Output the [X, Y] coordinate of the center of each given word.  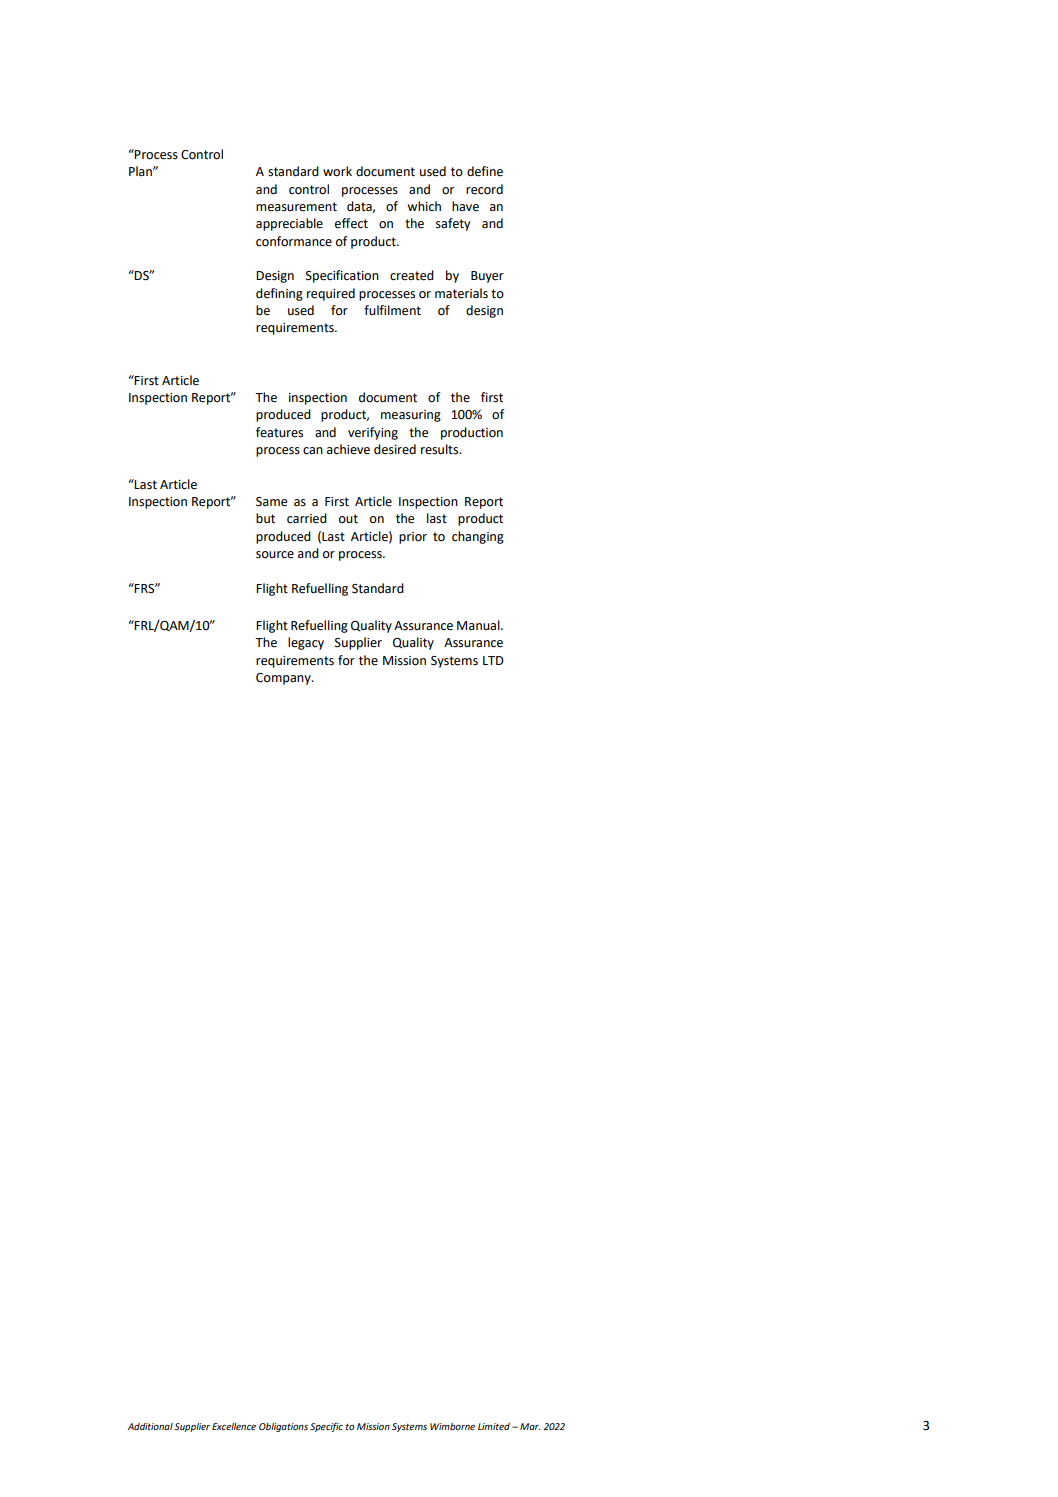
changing [478, 537]
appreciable [289, 224]
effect [351, 223]
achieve [348, 449]
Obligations [283, 1427]
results [441, 449]
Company [284, 679]
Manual [479, 625]
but [265, 518]
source [275, 555]
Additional [150, 1426]
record [484, 189]
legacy [306, 643]
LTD [493, 660]
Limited [494, 1426]
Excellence [234, 1426]
